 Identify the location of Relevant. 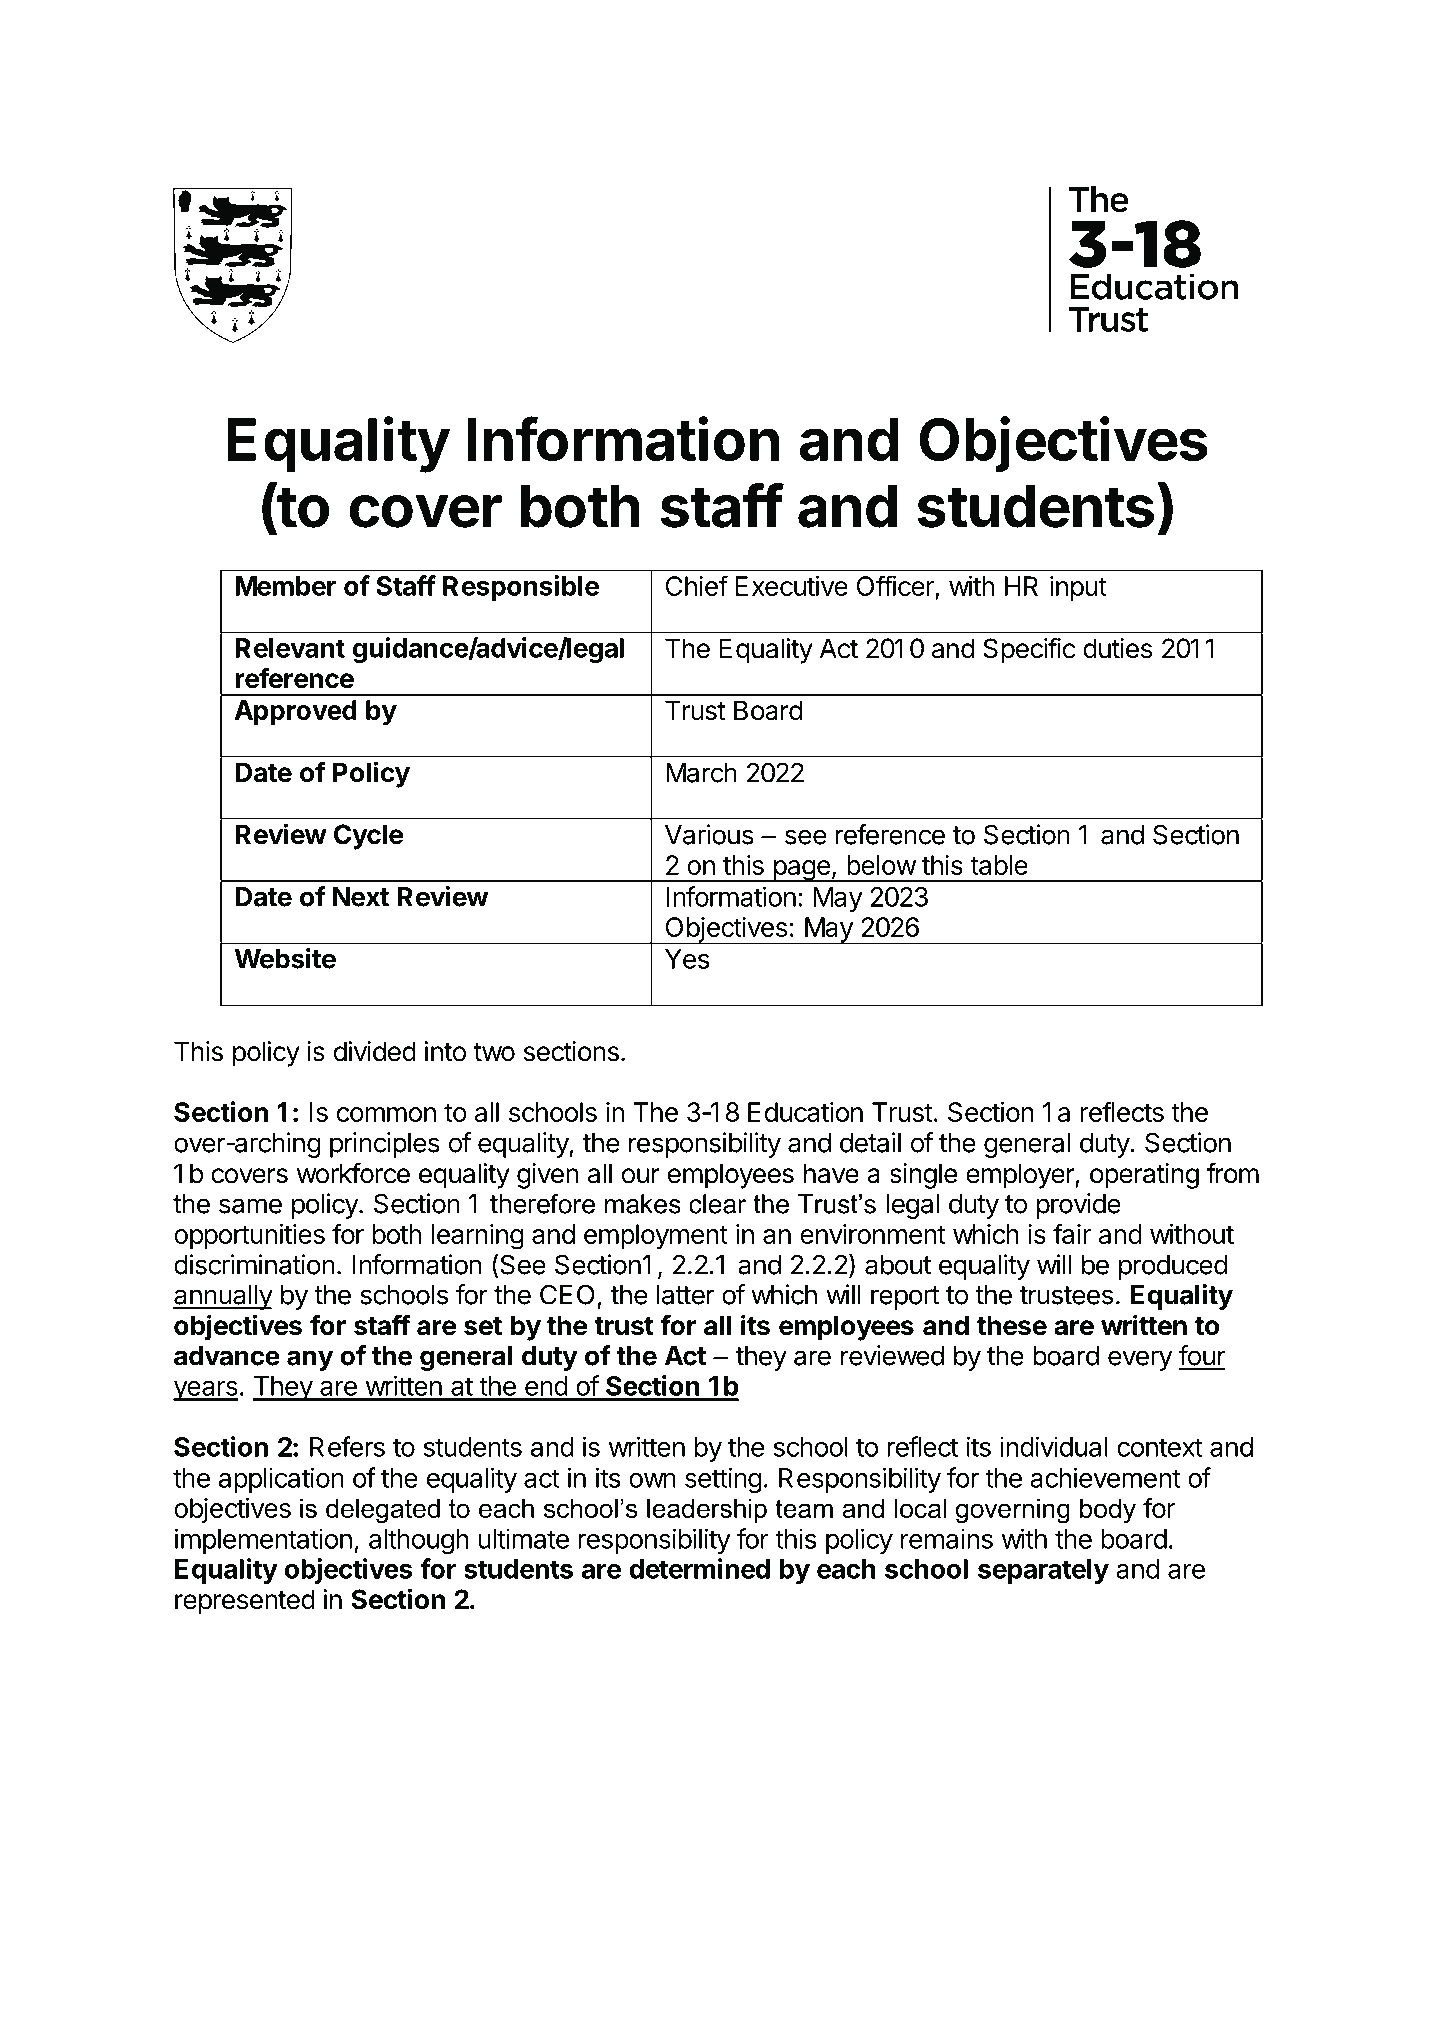
(290, 648).
